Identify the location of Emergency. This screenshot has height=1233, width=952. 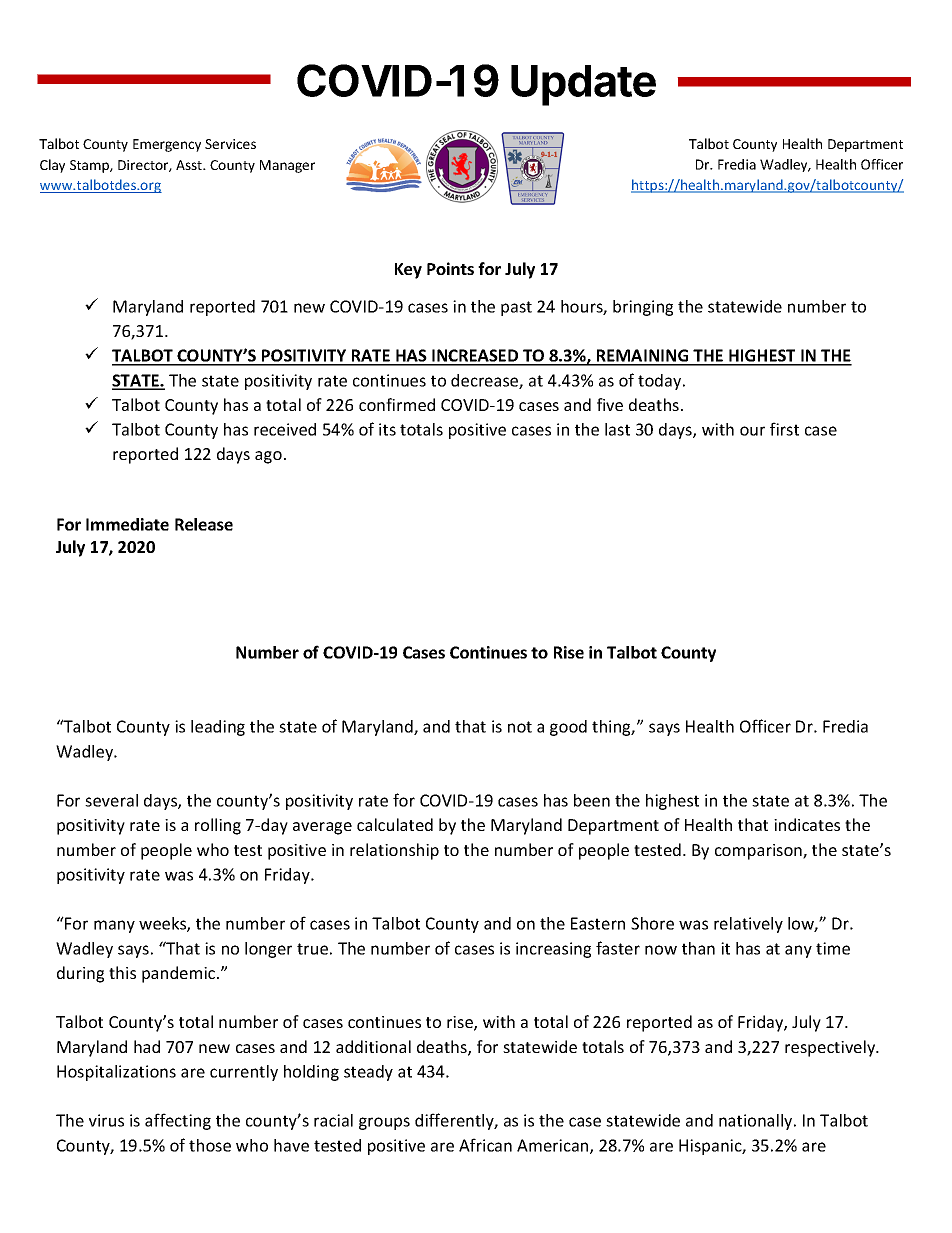
(167, 145).
